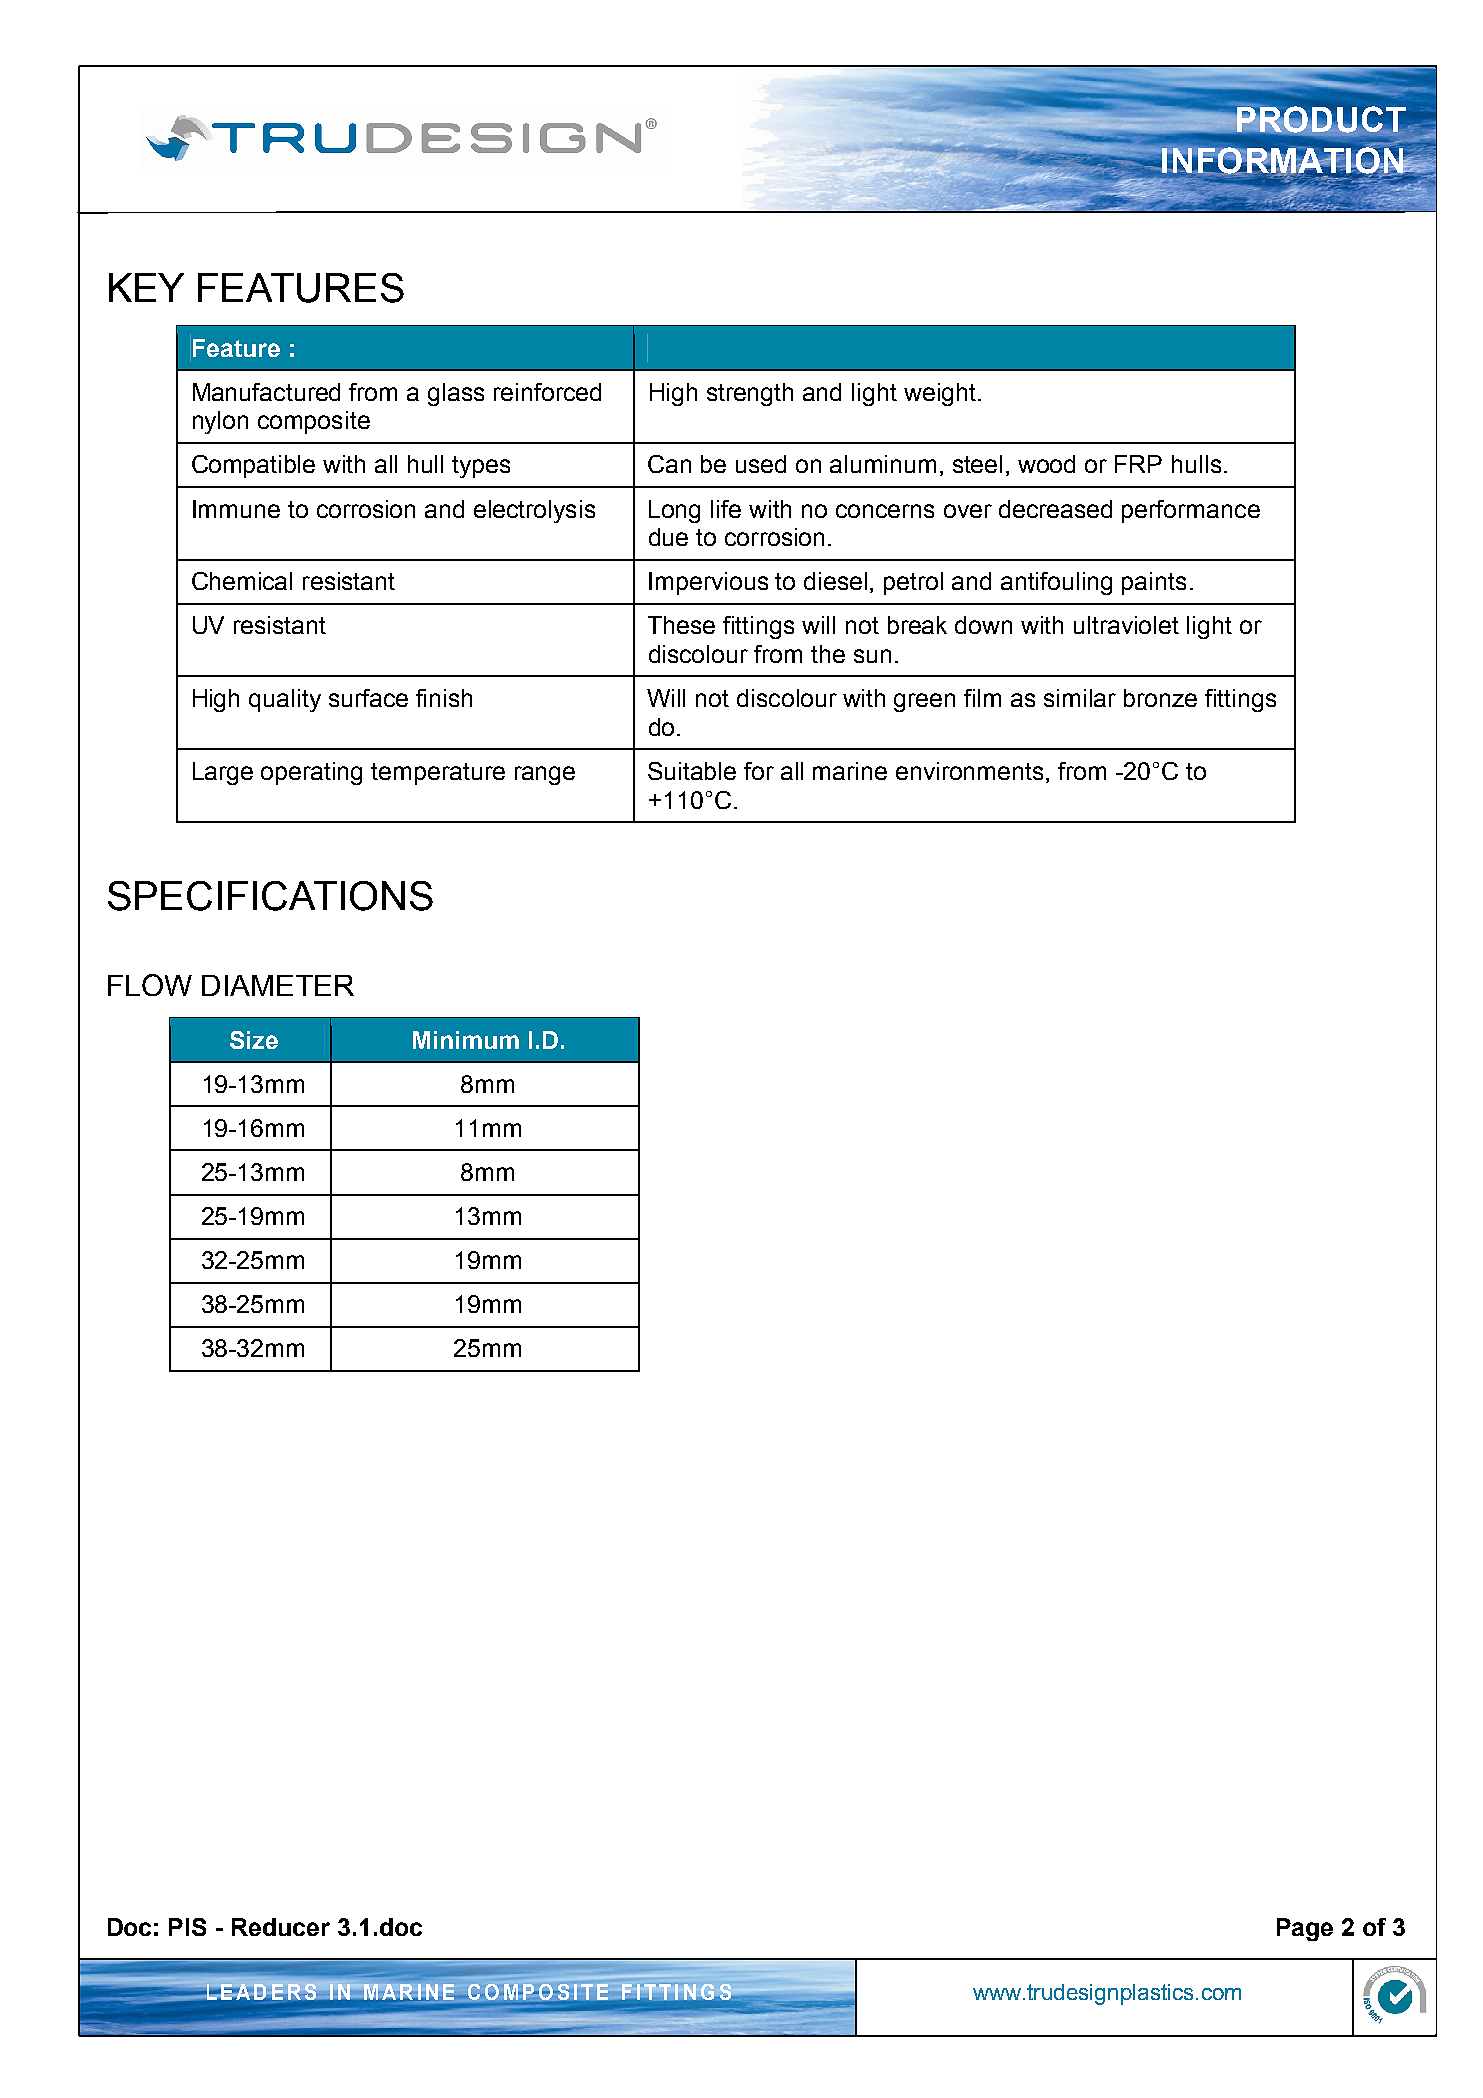 The height and width of the screenshot is (2098, 1483). What do you see at coordinates (187, 1927) in the screenshot?
I see `PIS` at bounding box center [187, 1927].
